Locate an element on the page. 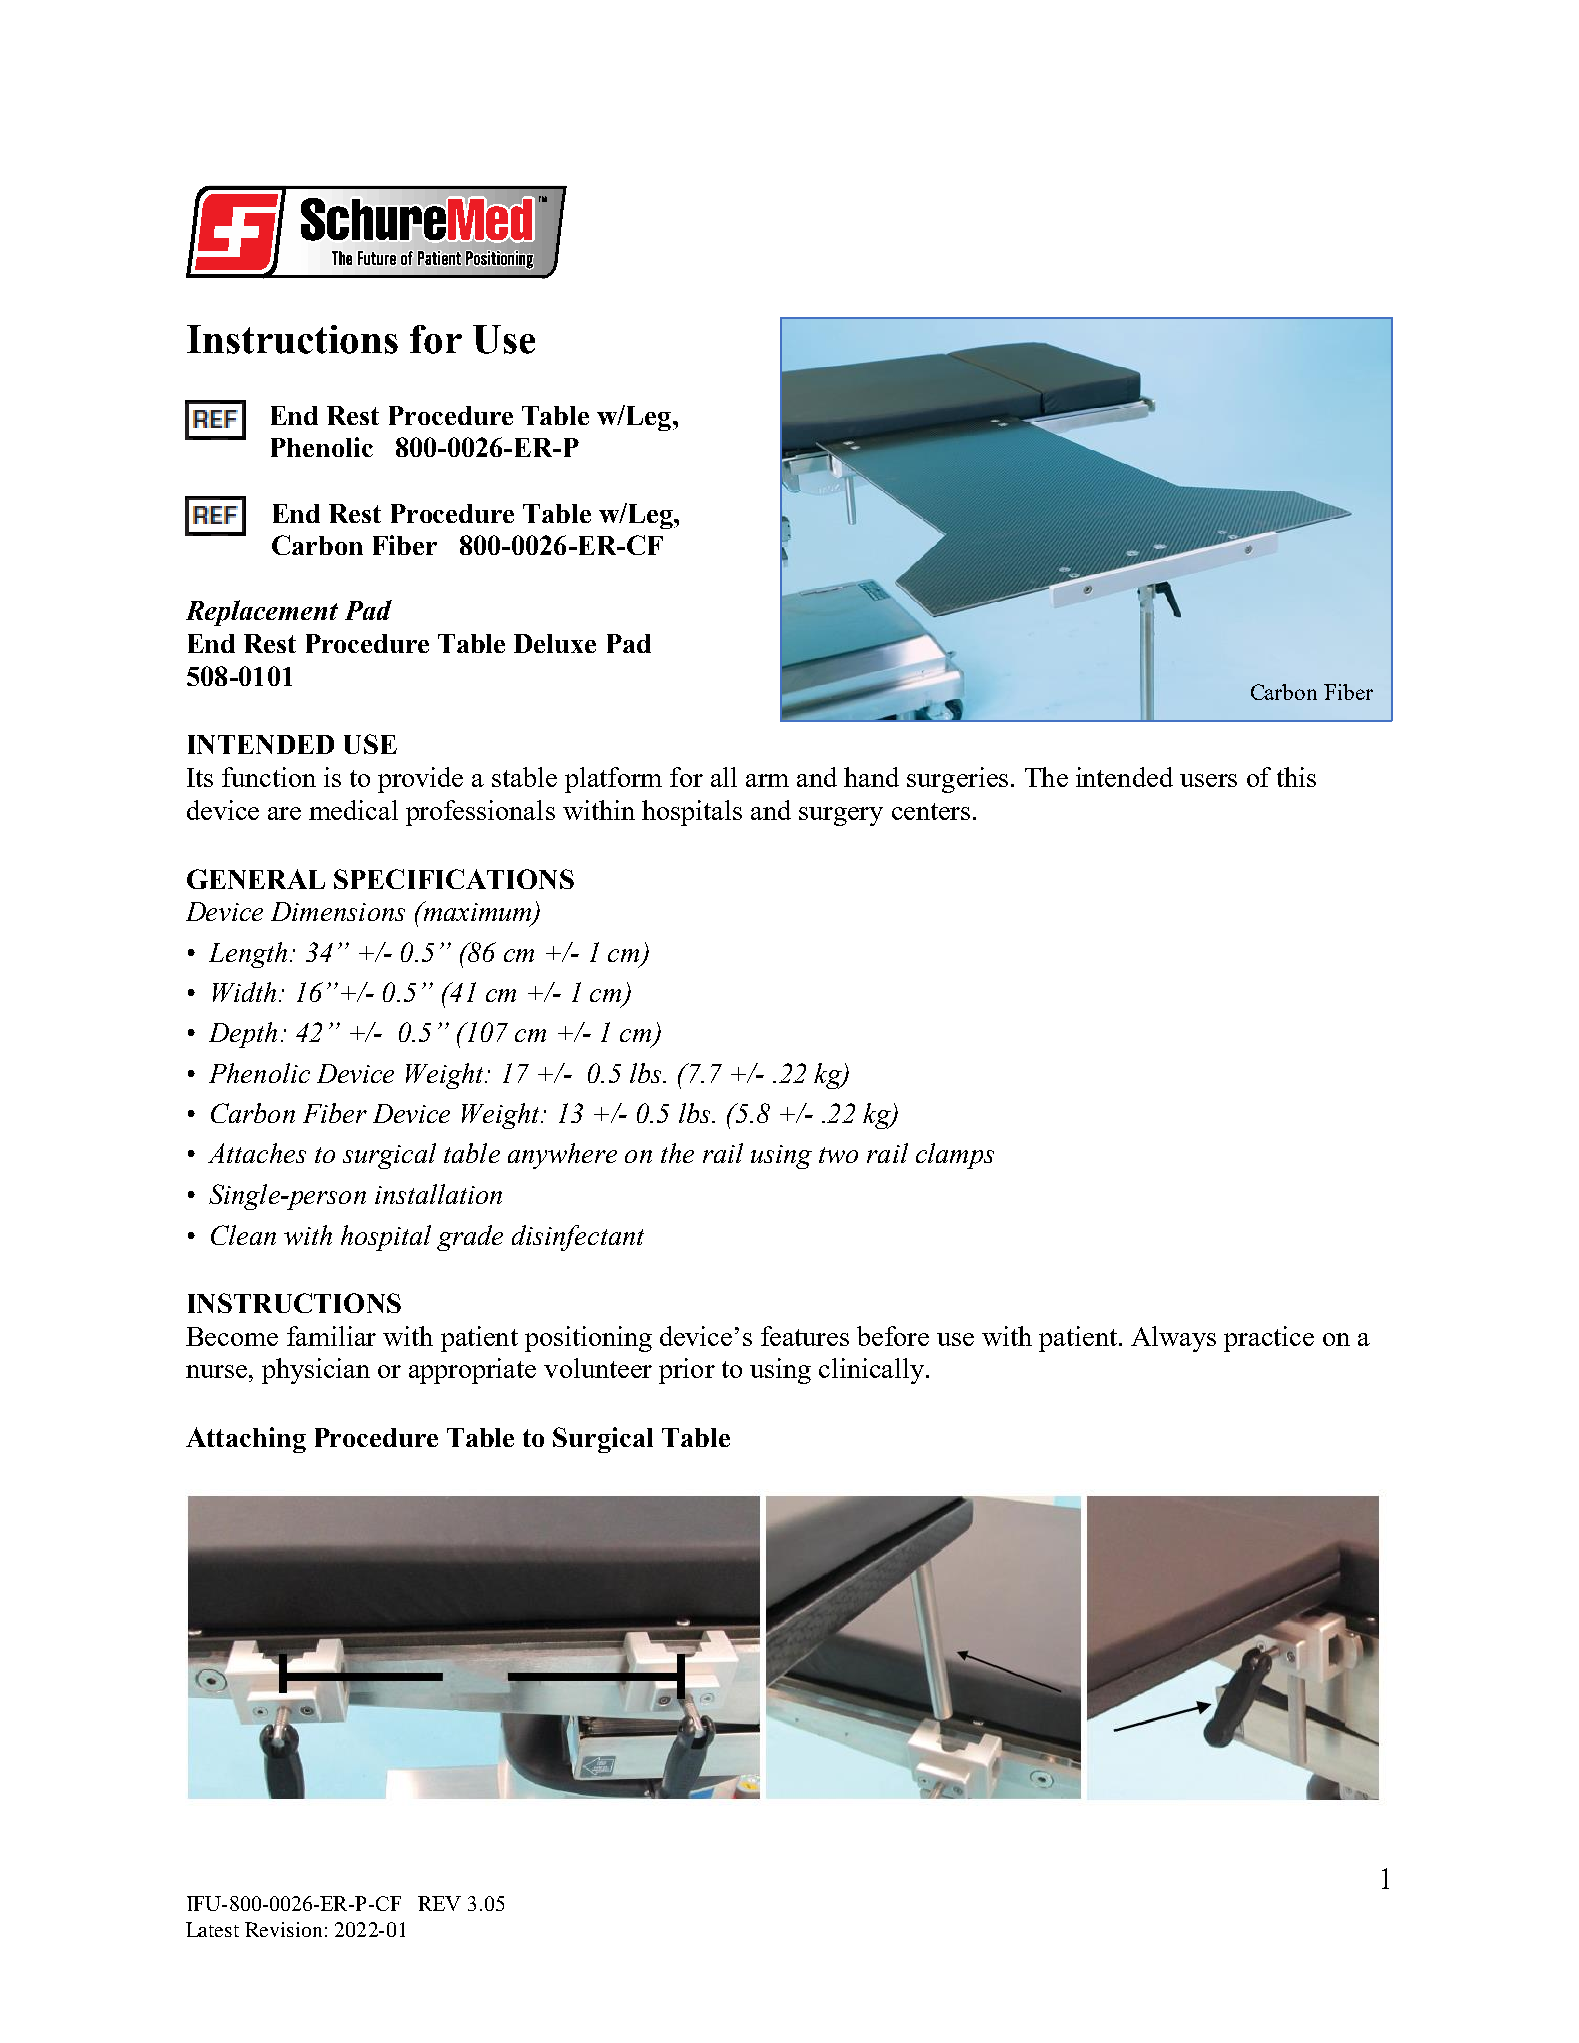 This image has height=2043, width=1579. Revision is located at coordinates (283, 1929).
